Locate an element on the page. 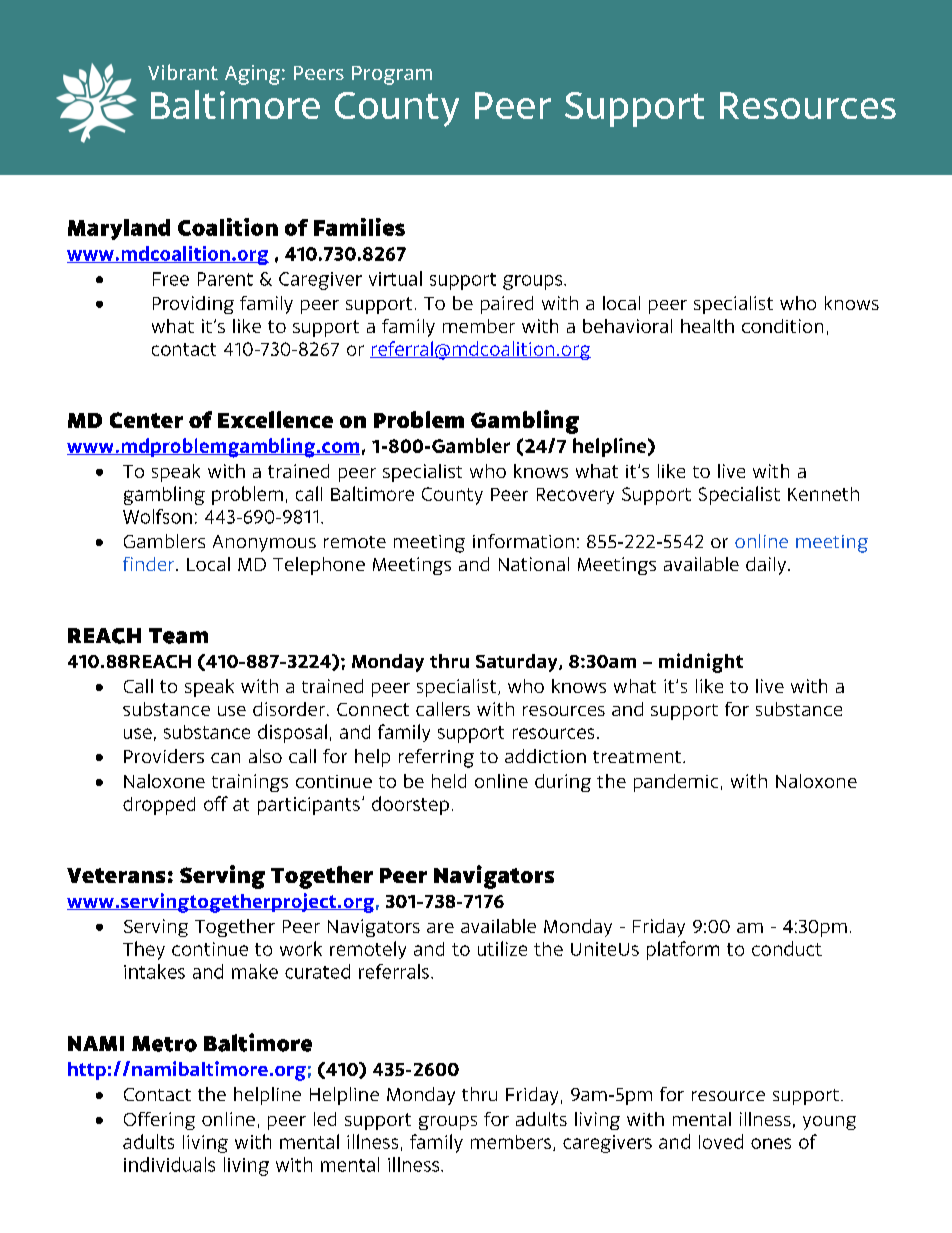  health is located at coordinates (707, 326).
